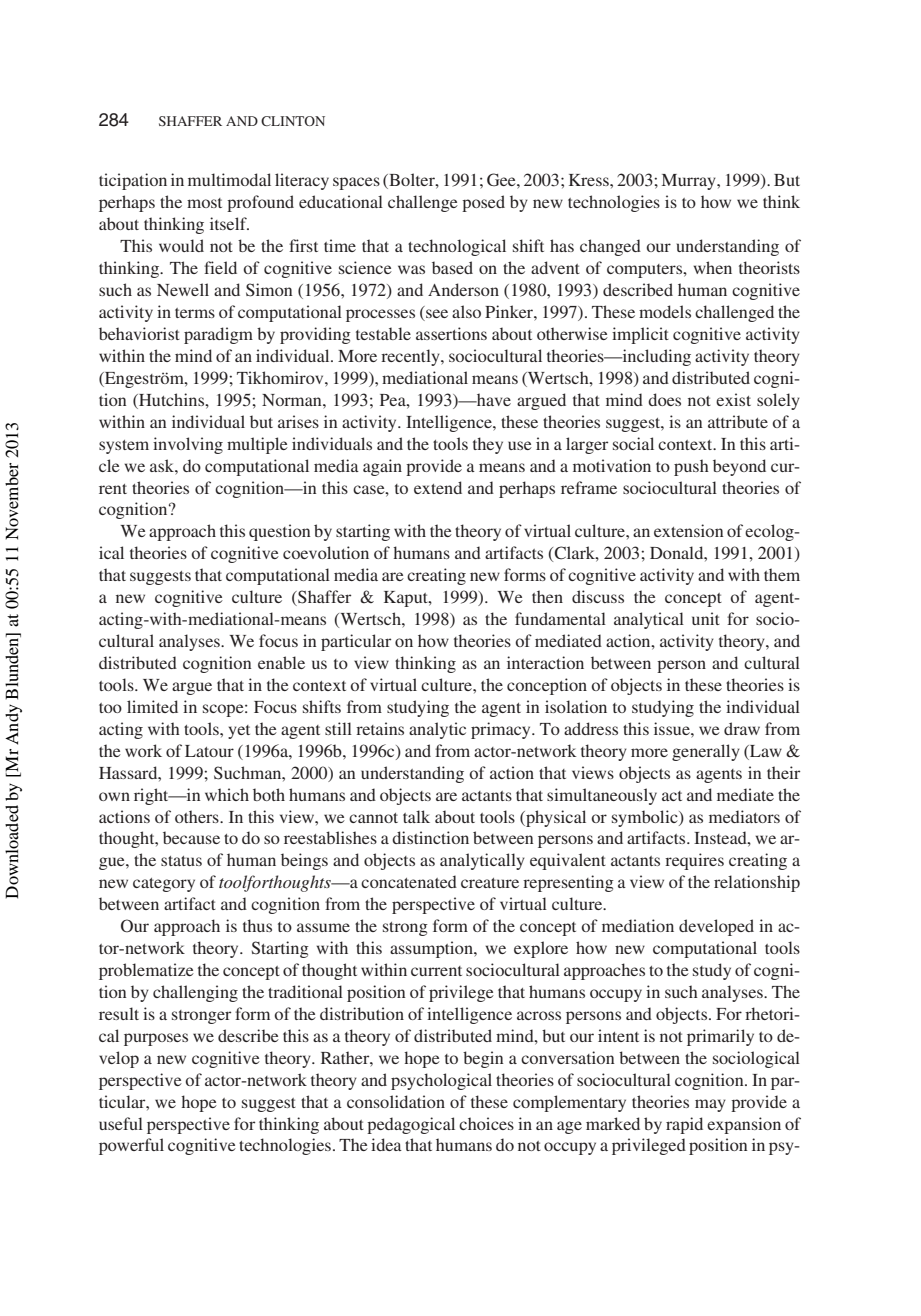 The width and height of the document is (921, 1316). Describe the element at coordinates (229, 179) in the document. I see `multimodal` at that location.
